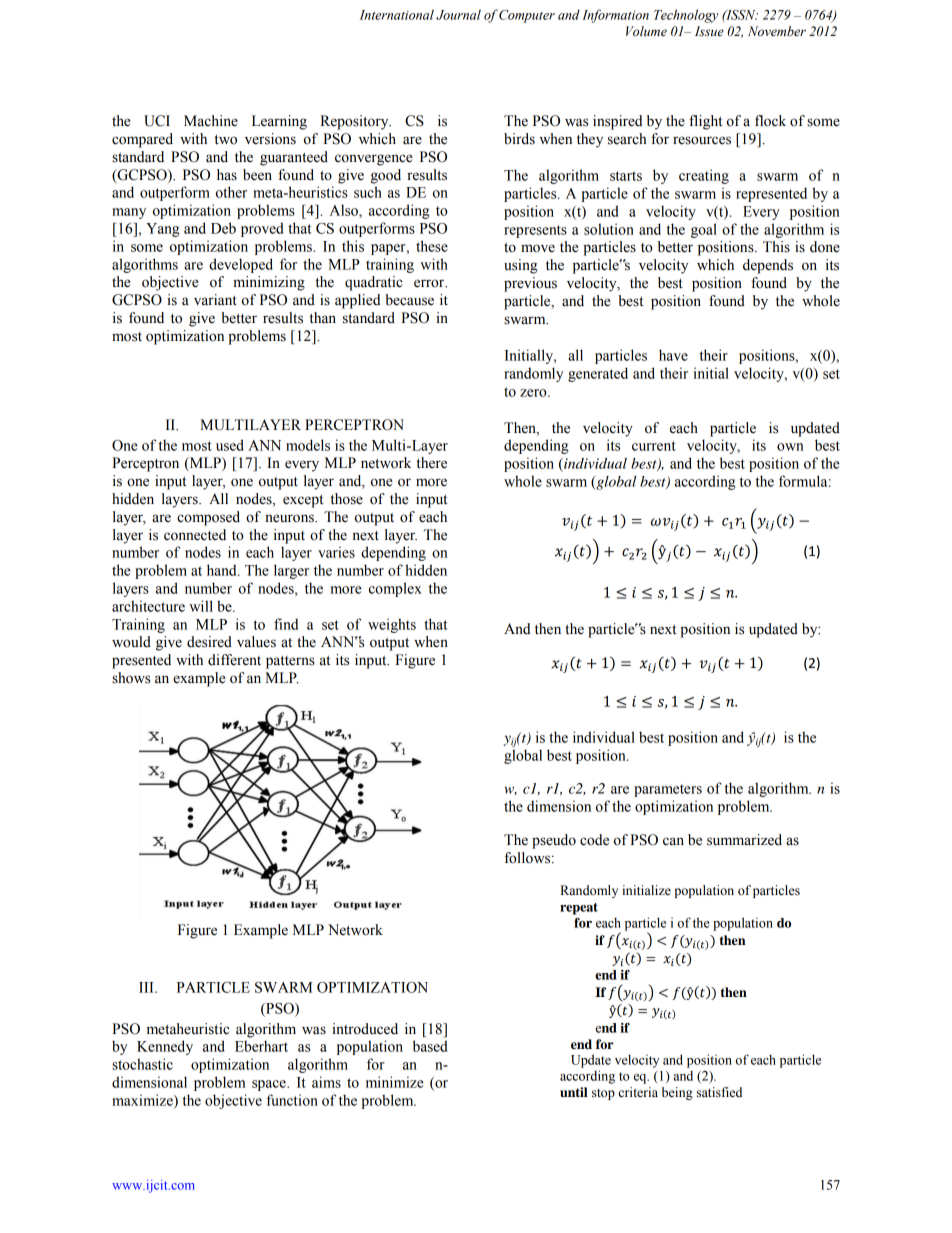 The width and height of the document is (952, 1233). Describe the element at coordinates (458, 14) in the document. I see `Journal` at that location.
